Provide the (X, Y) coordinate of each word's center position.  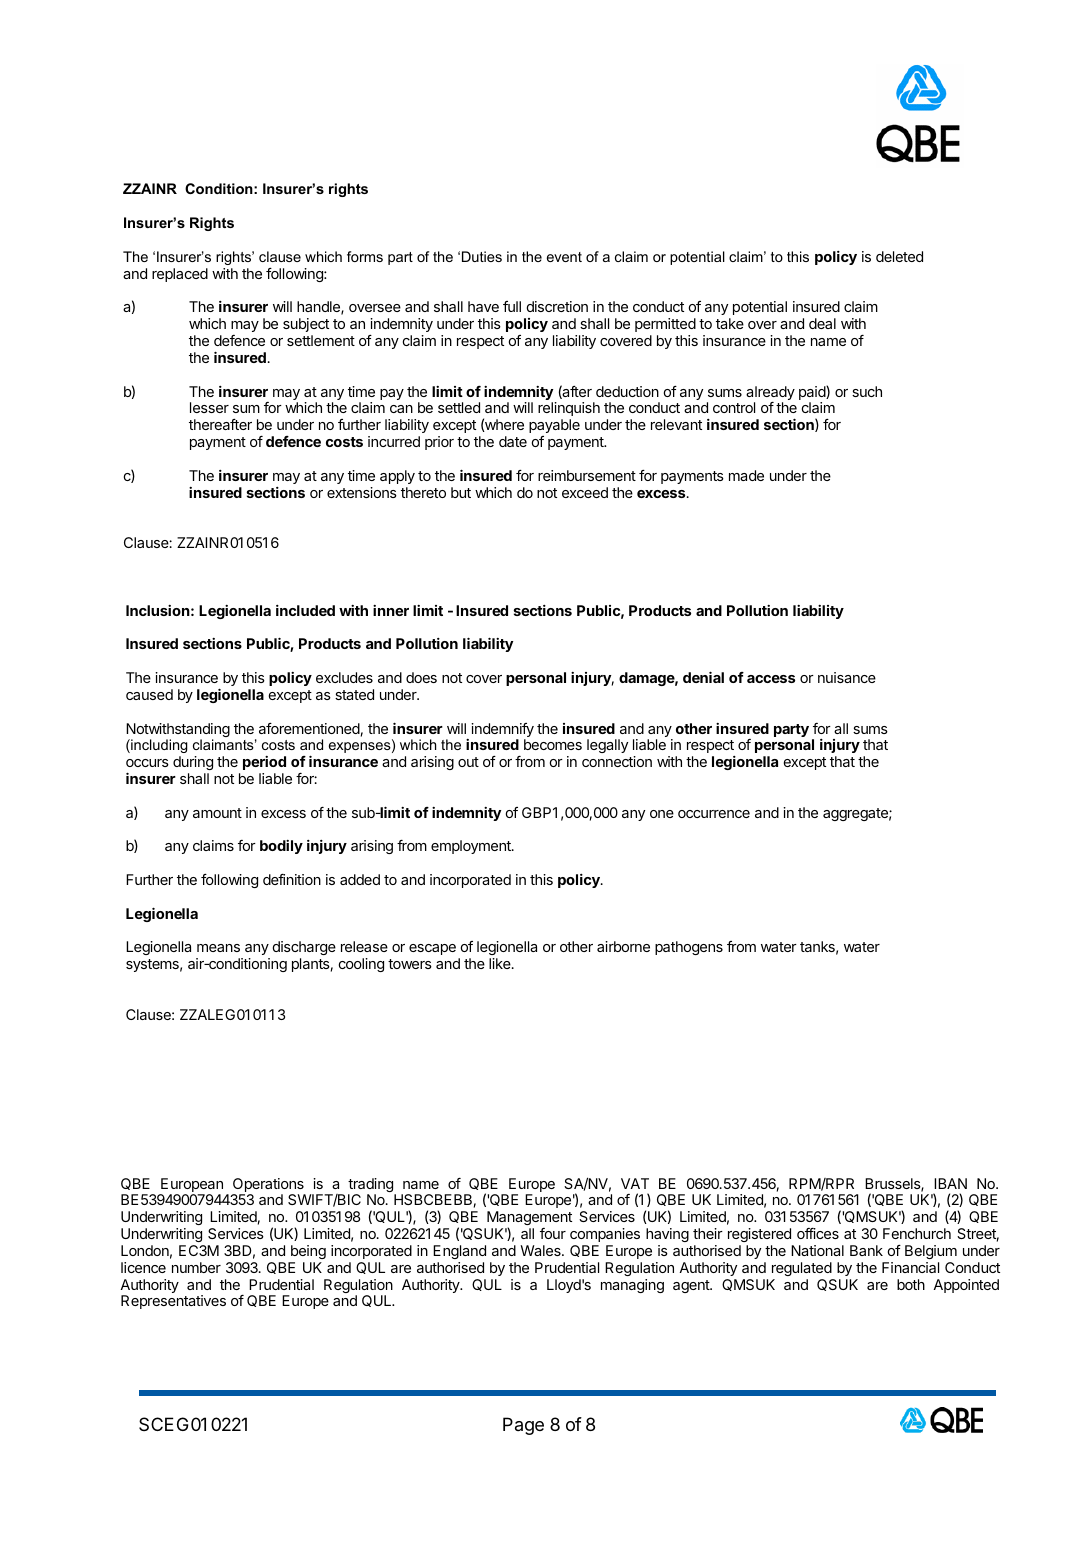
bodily (281, 847)
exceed (585, 492)
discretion (557, 306)
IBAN (950, 1183)
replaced (180, 275)
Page (523, 1426)
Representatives (173, 1302)
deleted (899, 256)
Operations (269, 1186)
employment (472, 847)
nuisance (847, 677)
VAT (635, 1183)
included (305, 610)
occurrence (714, 814)
